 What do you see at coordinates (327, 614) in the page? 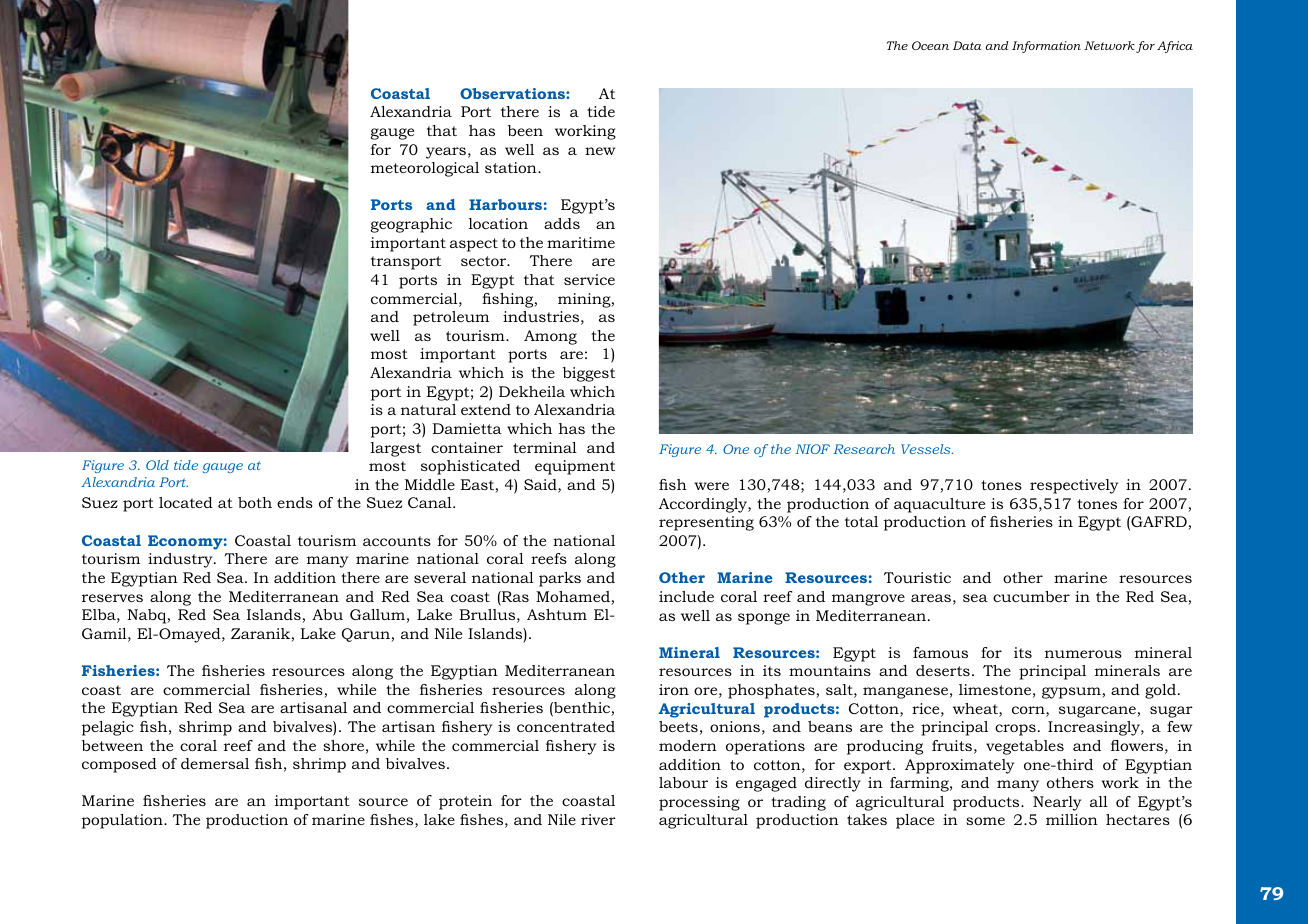
I see `Abu` at bounding box center [327, 614].
